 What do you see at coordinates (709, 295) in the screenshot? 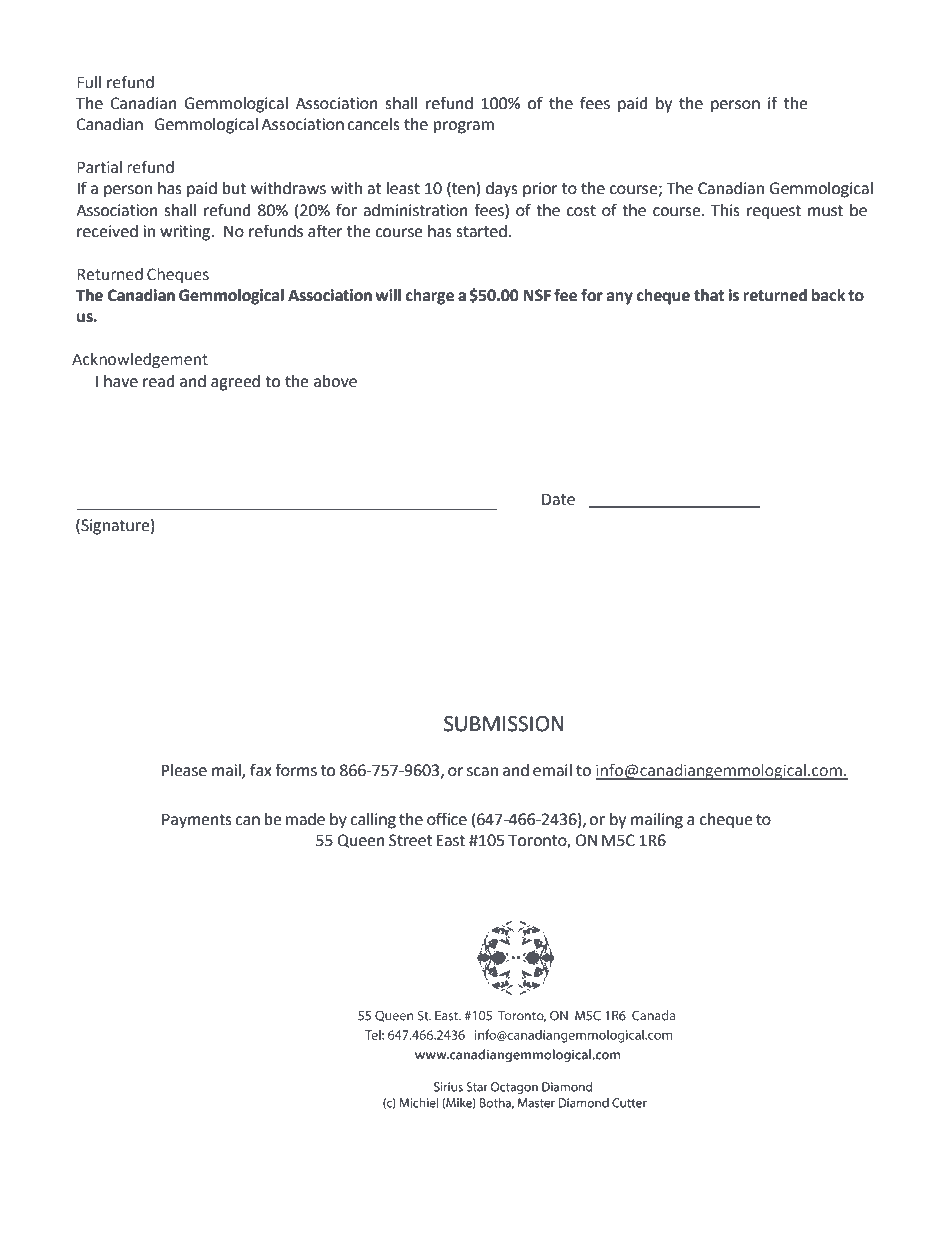
I see `that` at bounding box center [709, 295].
